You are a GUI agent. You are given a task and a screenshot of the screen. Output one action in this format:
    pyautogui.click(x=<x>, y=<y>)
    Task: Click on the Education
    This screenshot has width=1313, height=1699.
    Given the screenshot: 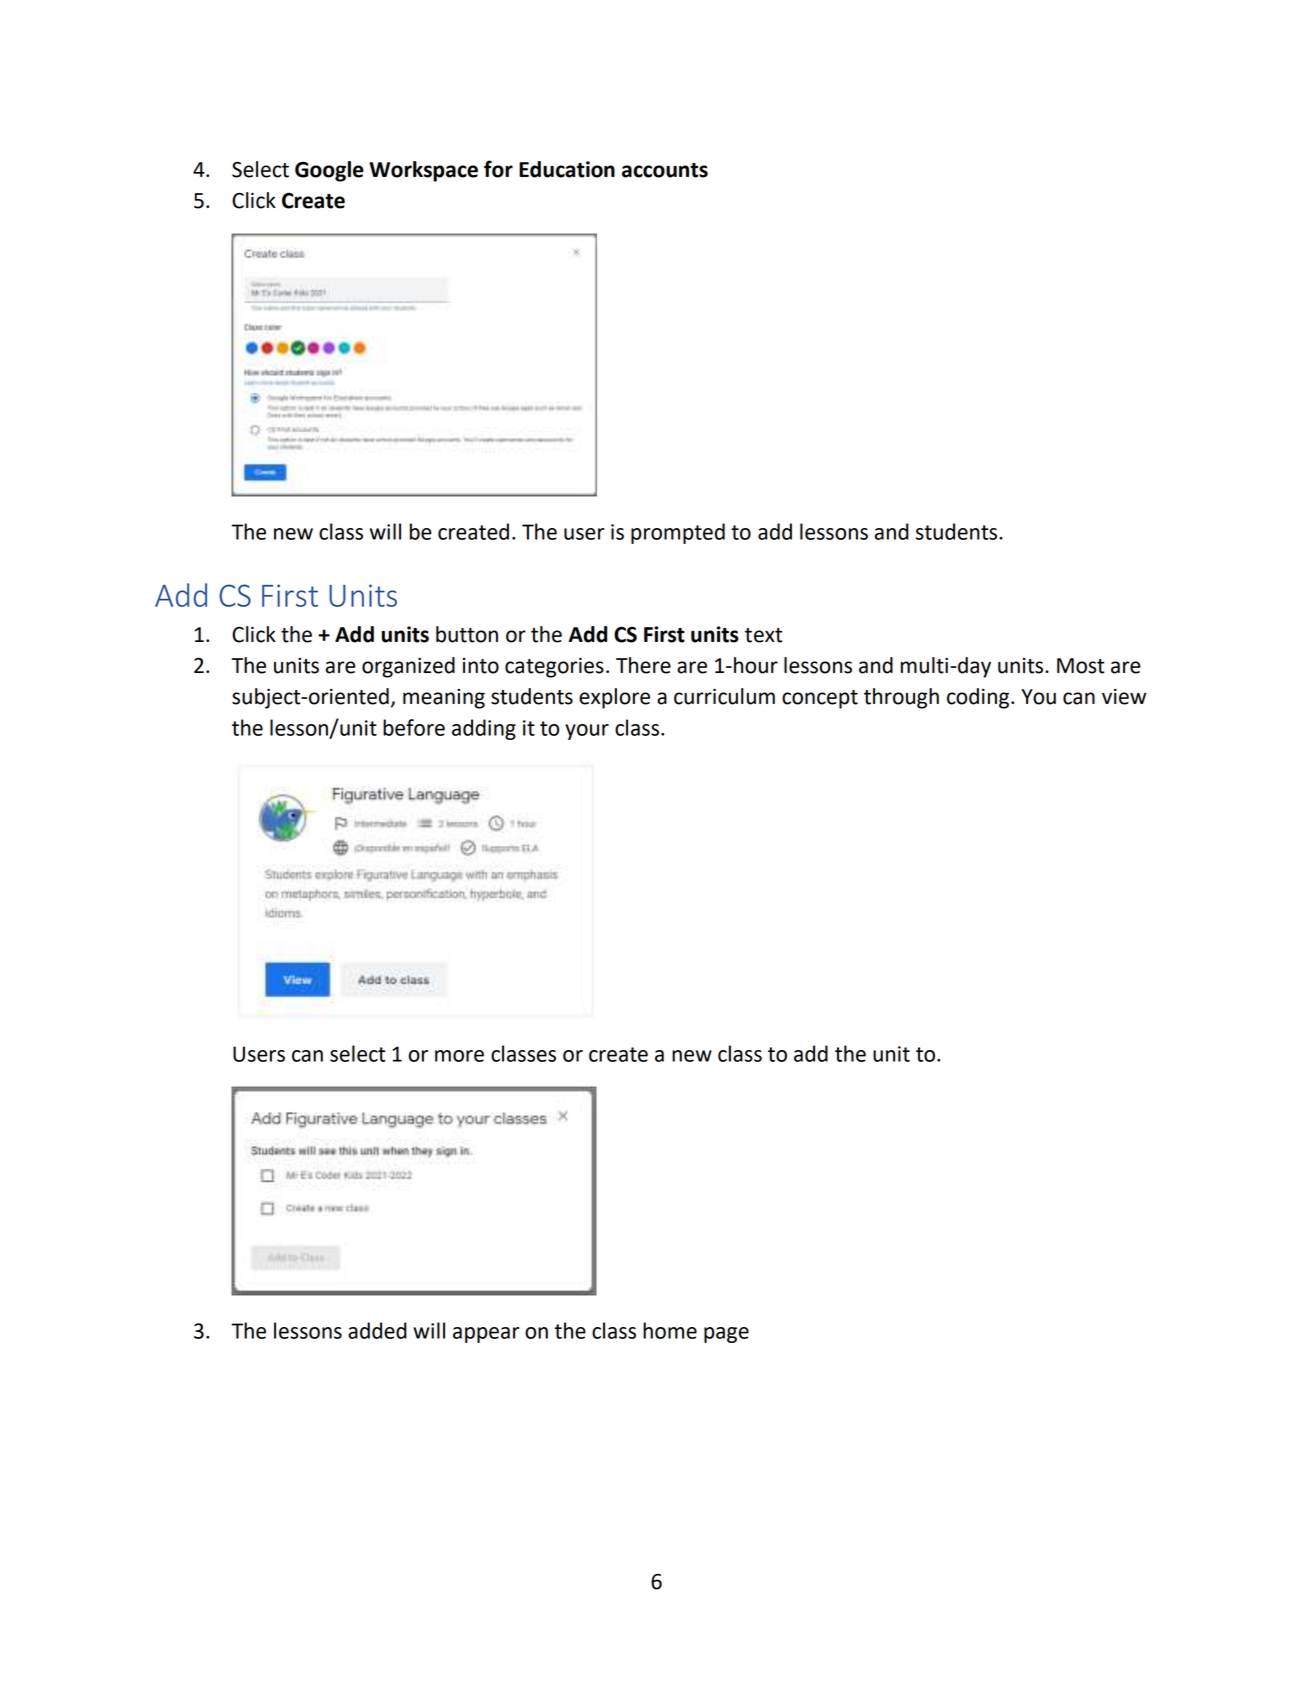 What is the action you would take?
    pyautogui.click(x=567, y=169)
